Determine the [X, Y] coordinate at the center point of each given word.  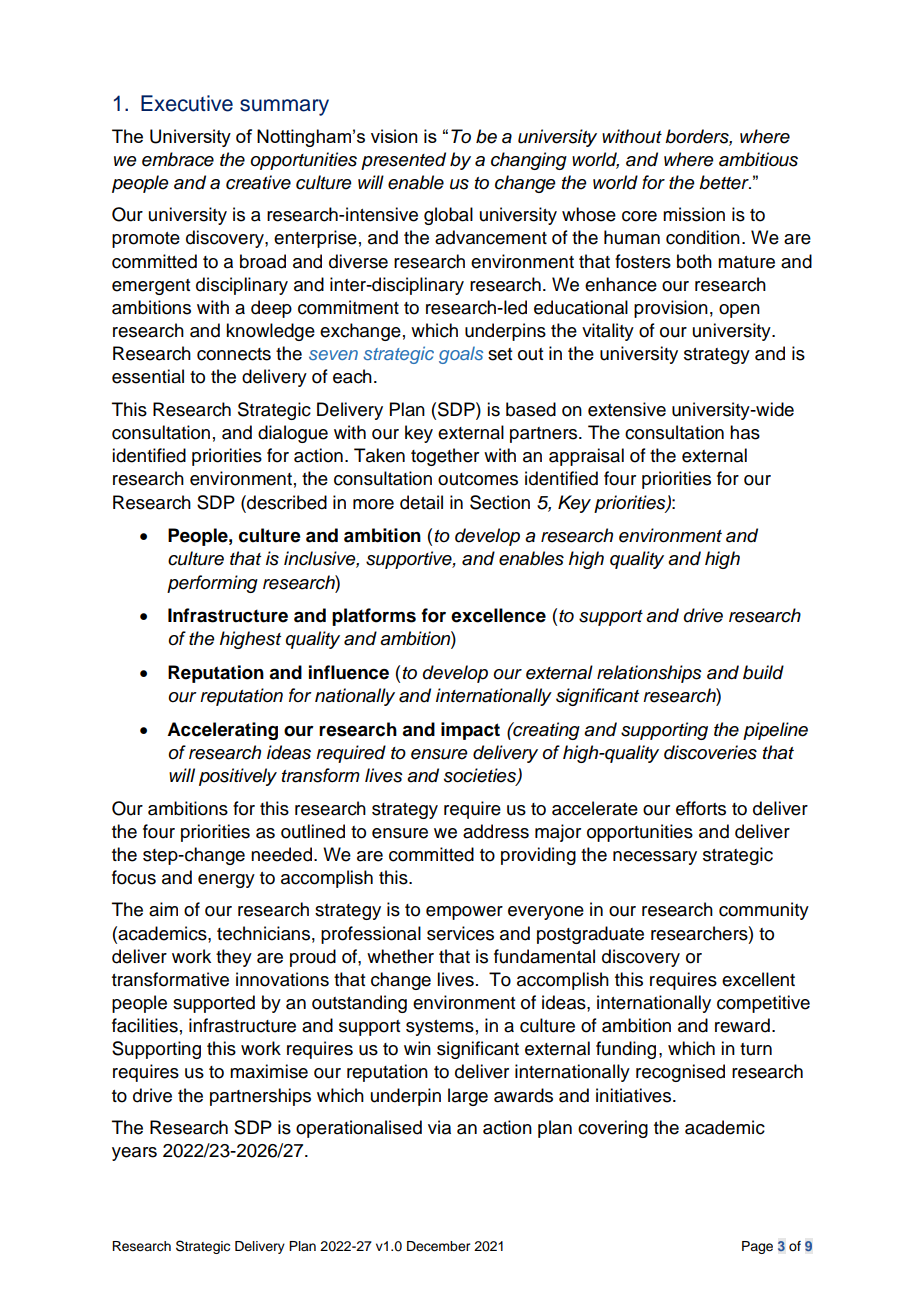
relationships [649, 674]
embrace [178, 159]
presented [403, 161]
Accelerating [222, 731]
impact [470, 731]
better [725, 182]
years [134, 1154]
